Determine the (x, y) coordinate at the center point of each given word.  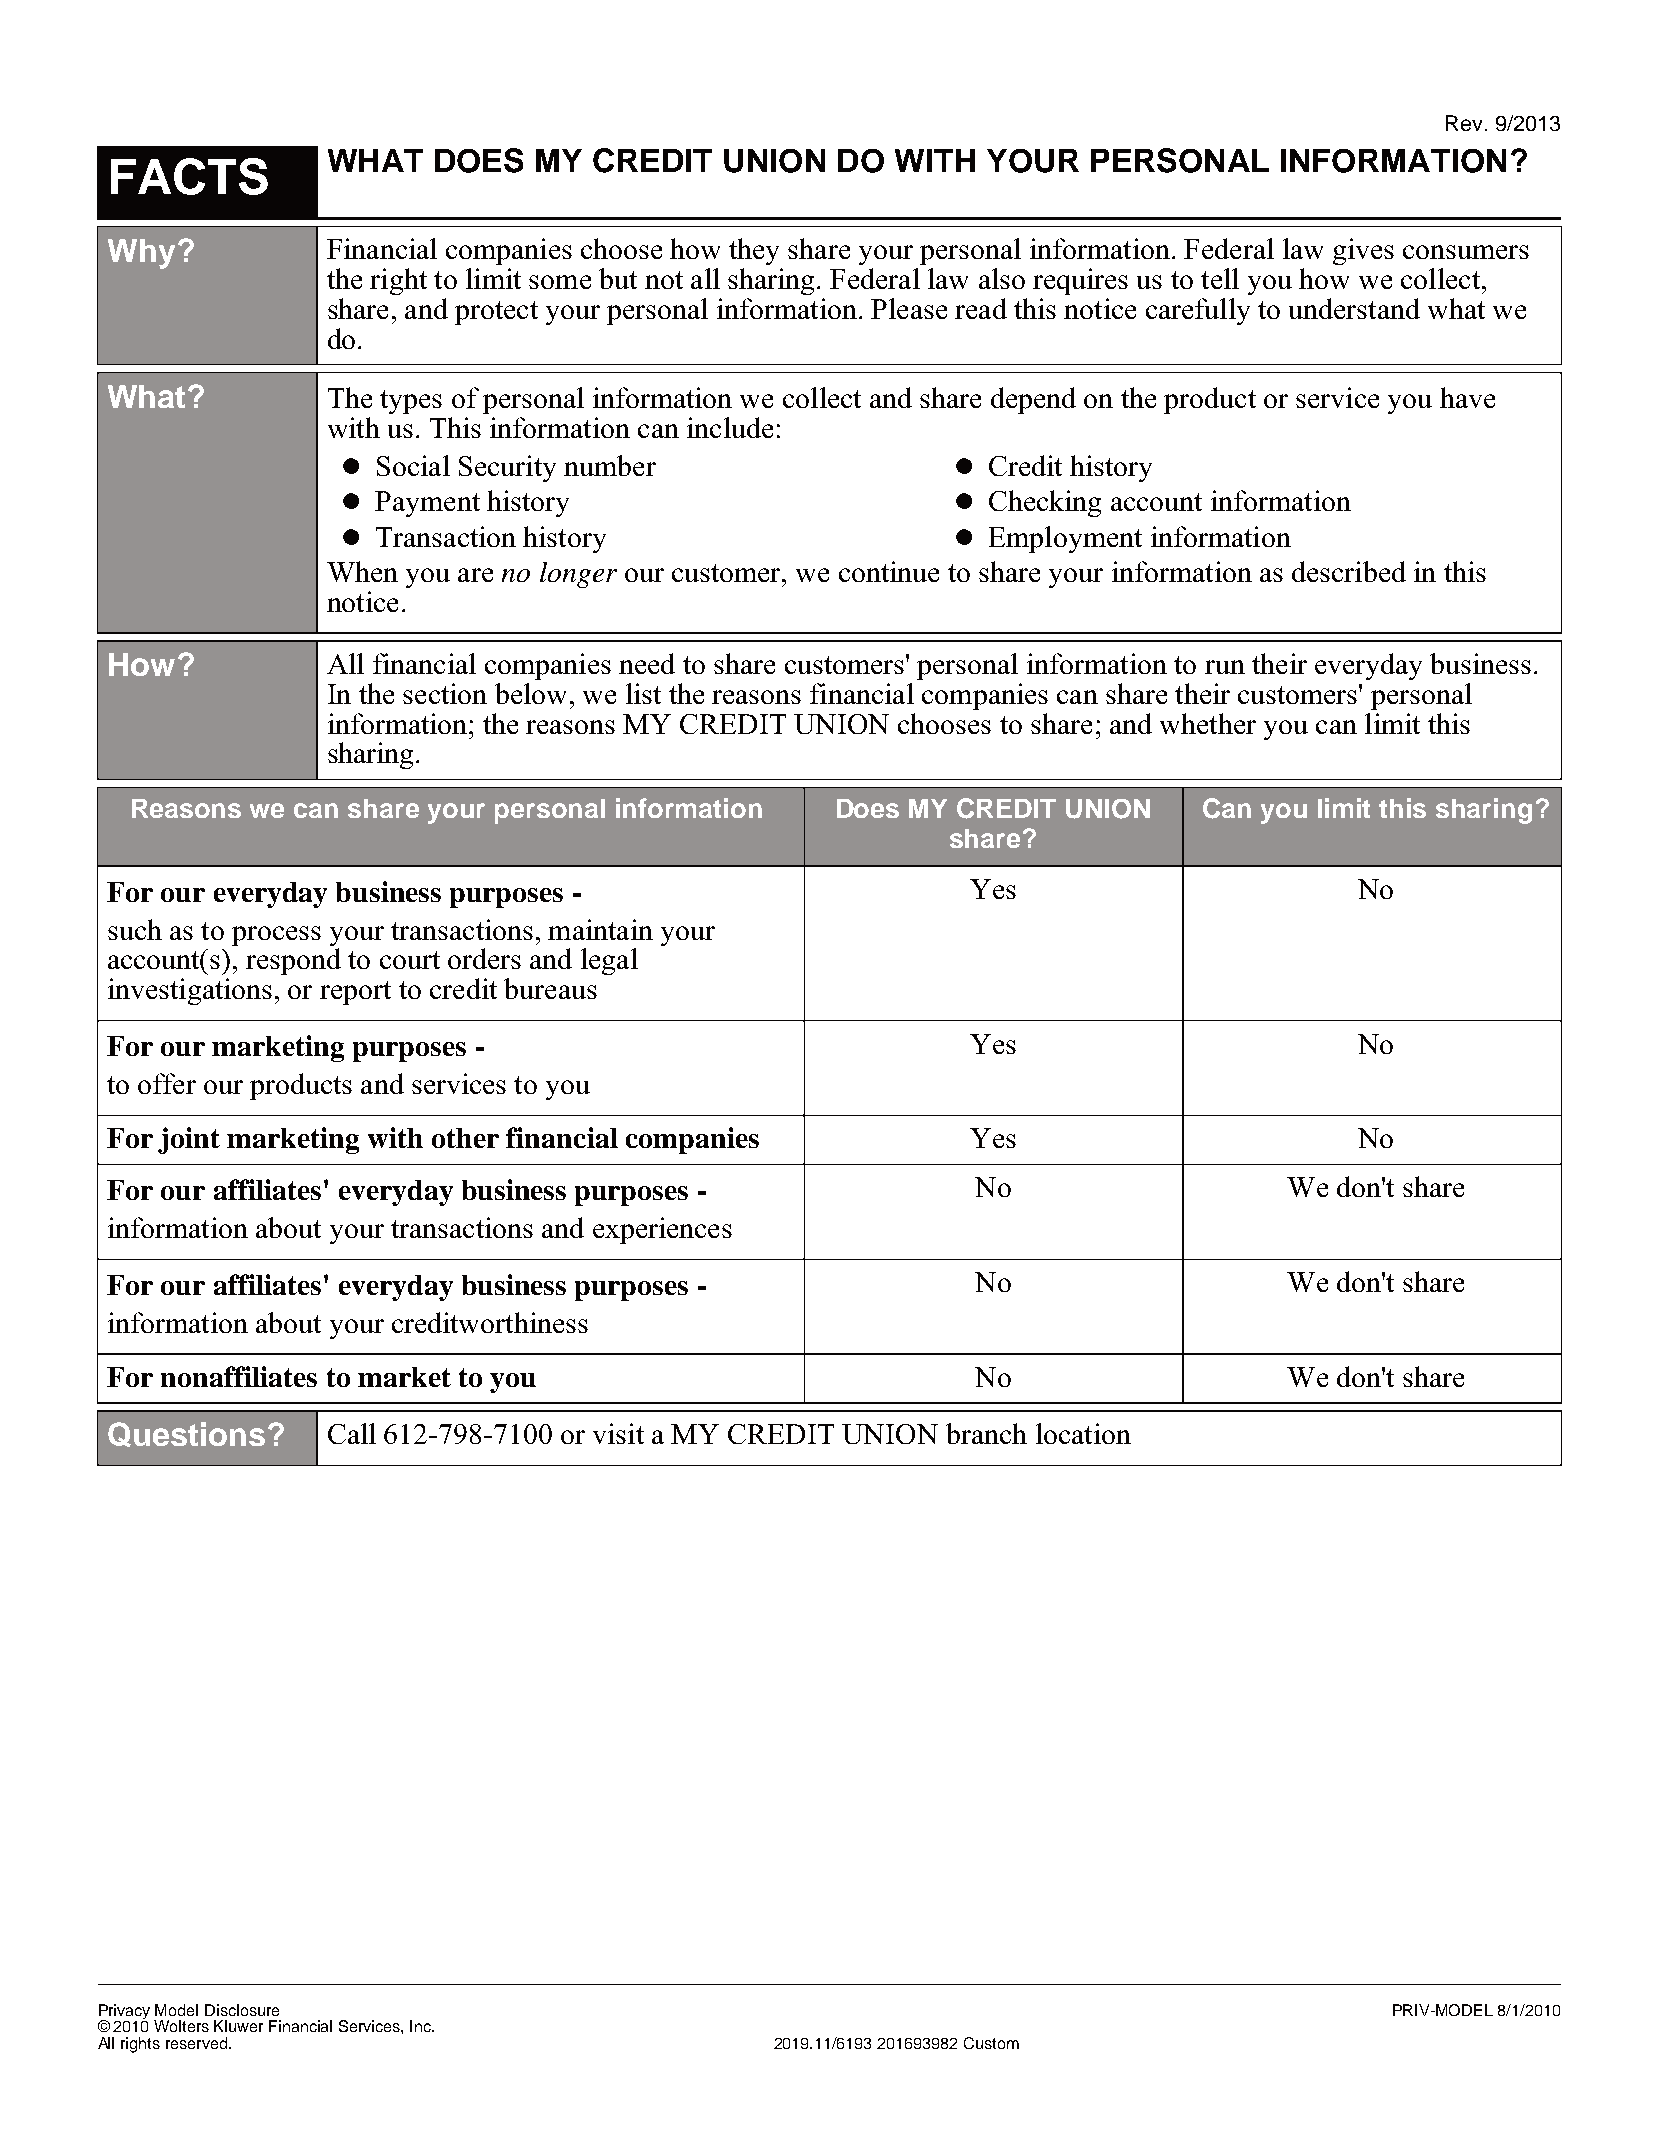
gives (1363, 251)
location (1083, 1433)
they (754, 251)
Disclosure (242, 2010)
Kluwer (238, 2026)
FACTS (189, 176)
